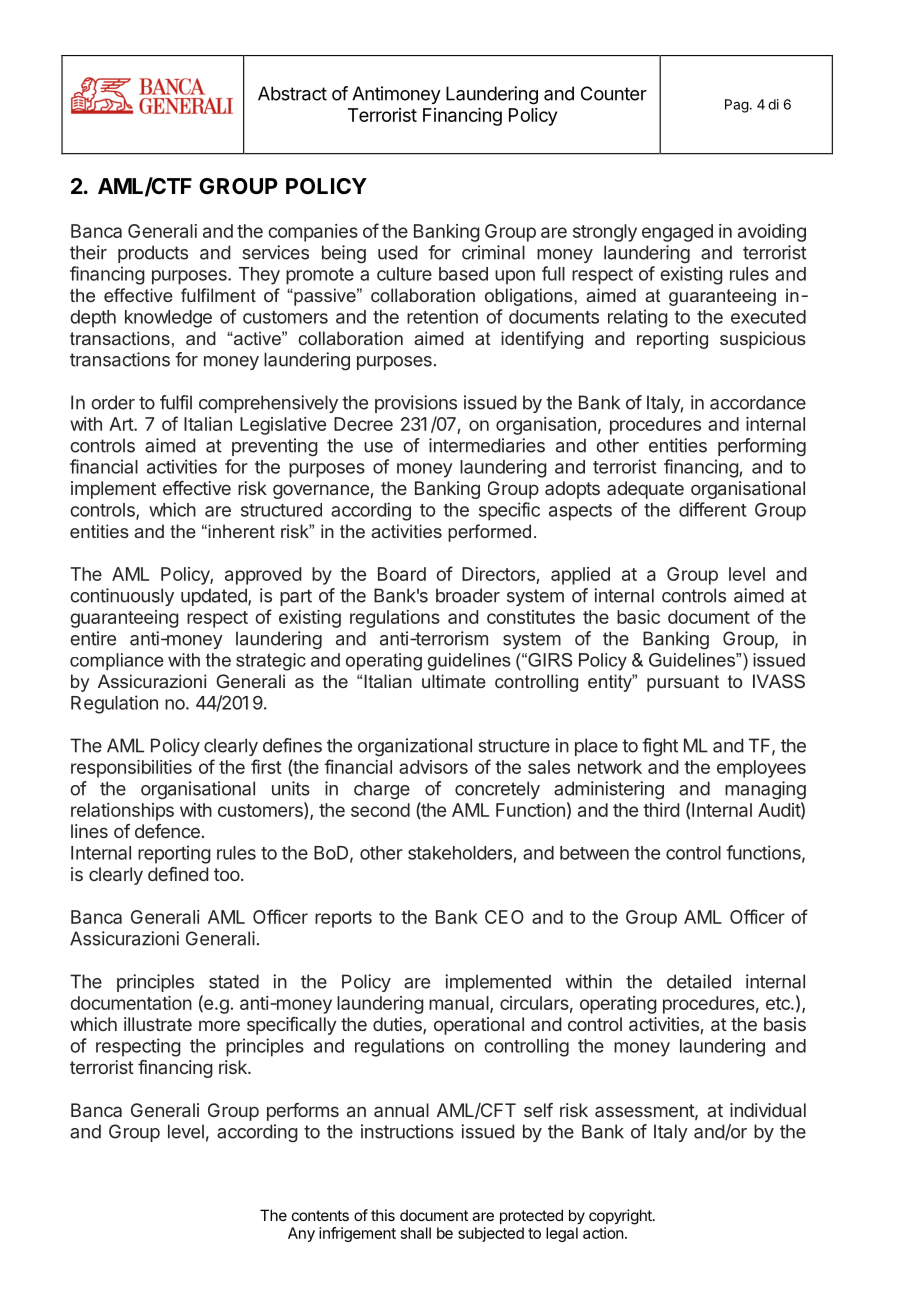  What do you see at coordinates (292, 93) in the image?
I see `Abstract` at bounding box center [292, 93].
